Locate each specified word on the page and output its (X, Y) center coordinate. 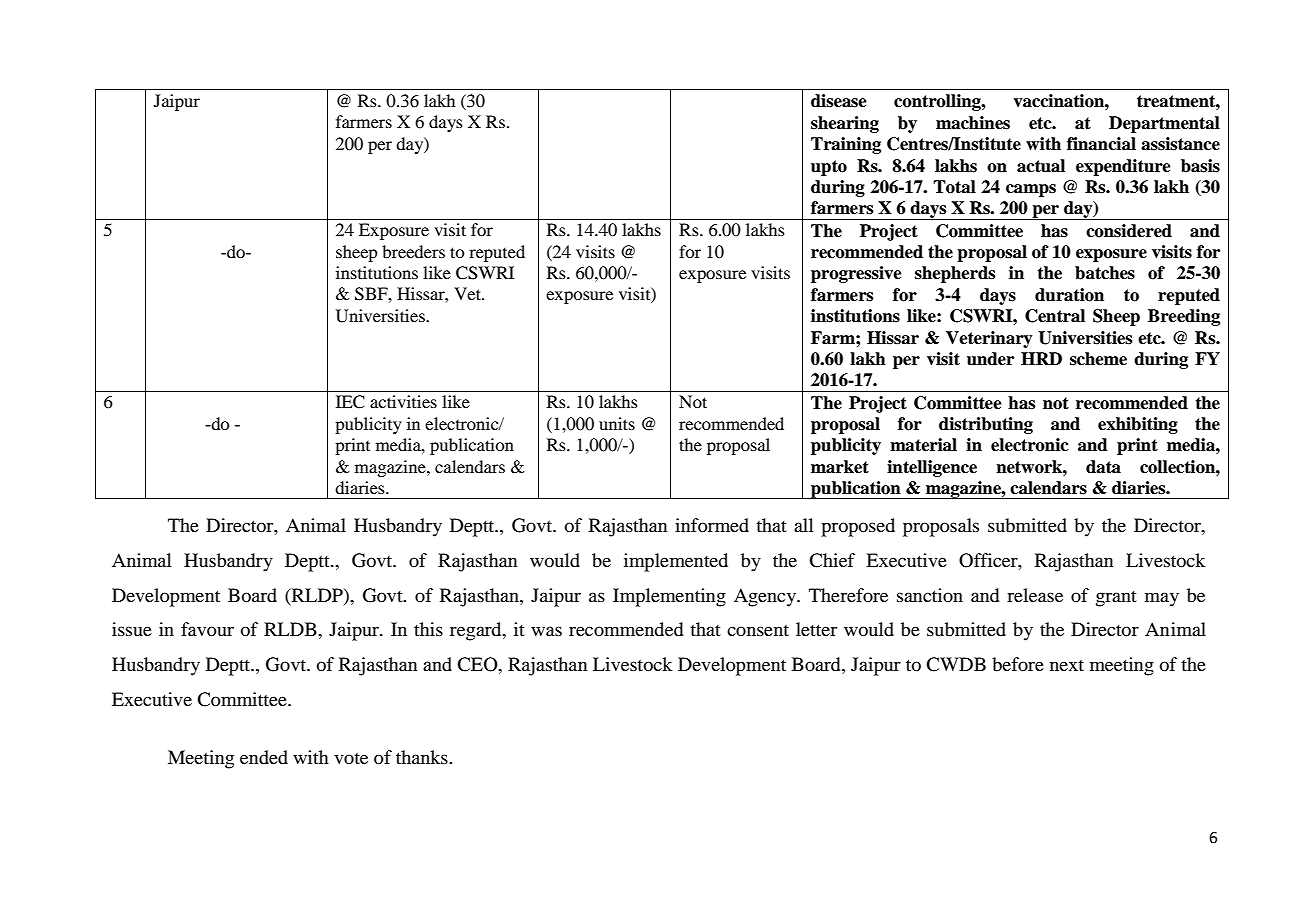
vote (351, 758)
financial (1101, 144)
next (1067, 665)
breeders (413, 251)
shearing (845, 124)
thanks (423, 757)
